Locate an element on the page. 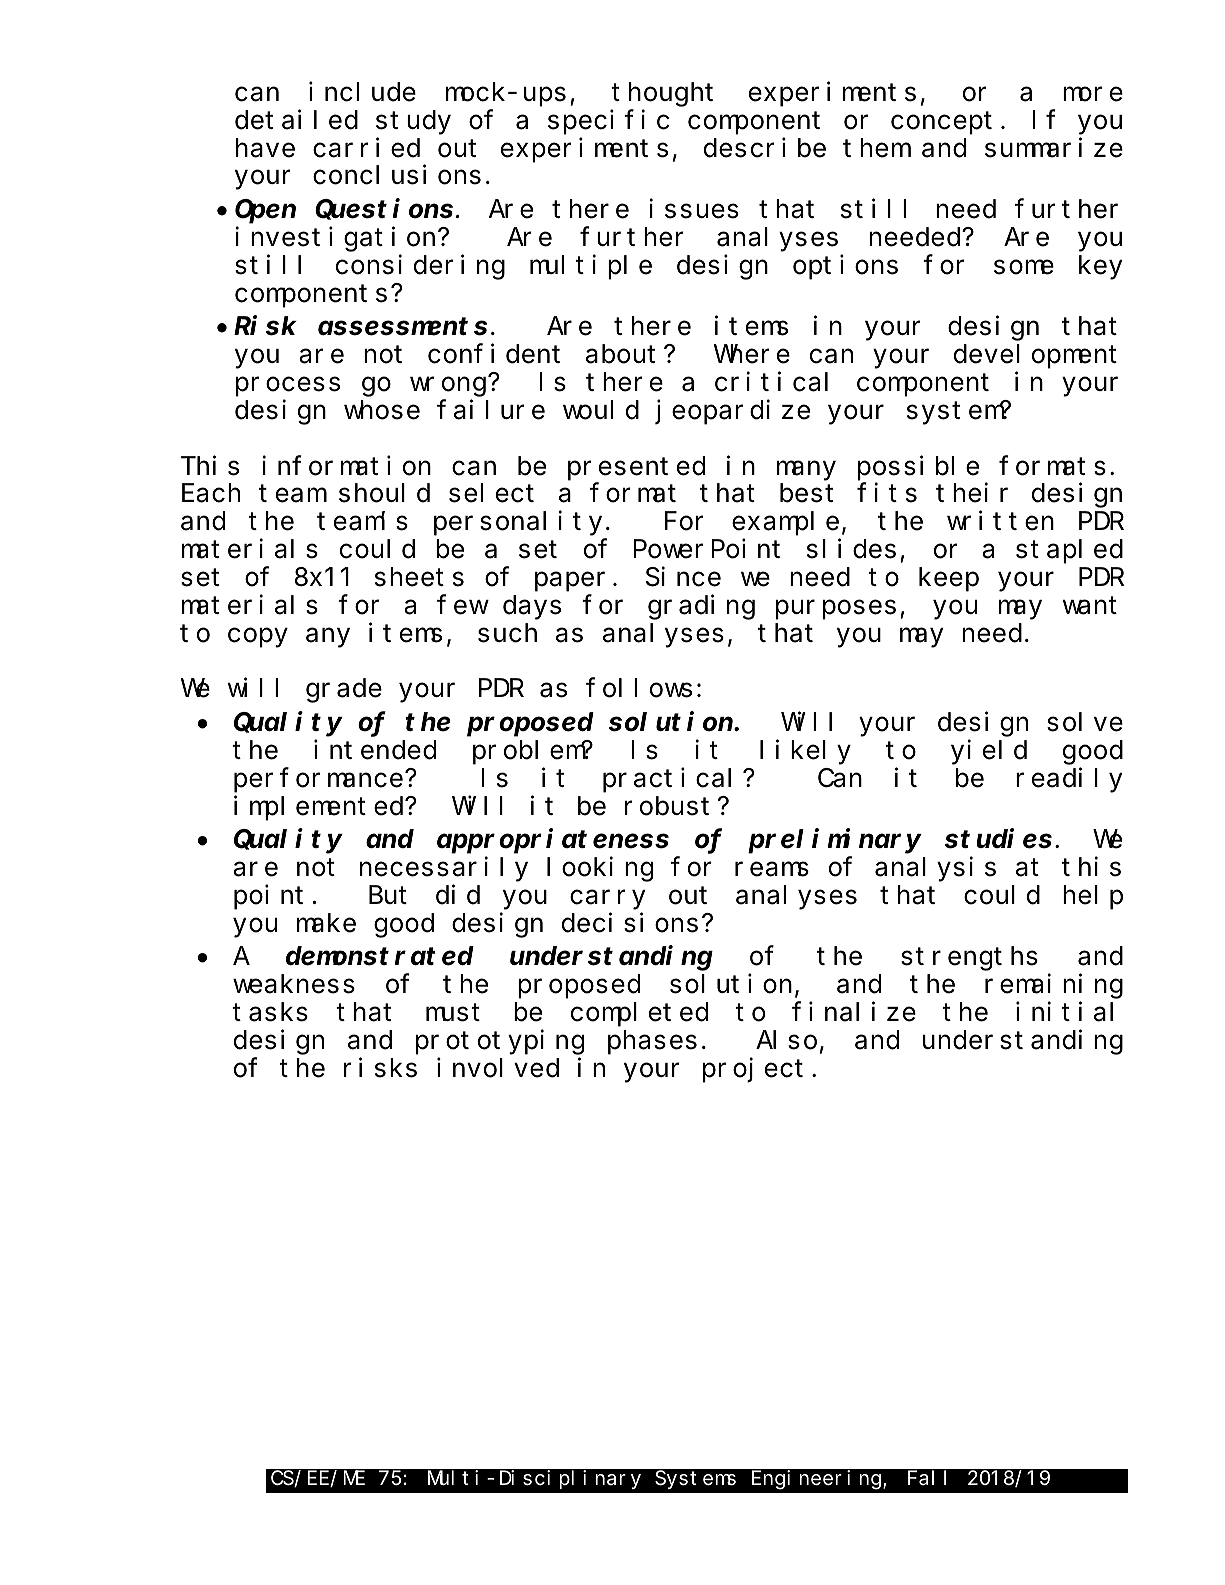 This page has height=1585, width=1225. specific is located at coordinates (608, 122).
